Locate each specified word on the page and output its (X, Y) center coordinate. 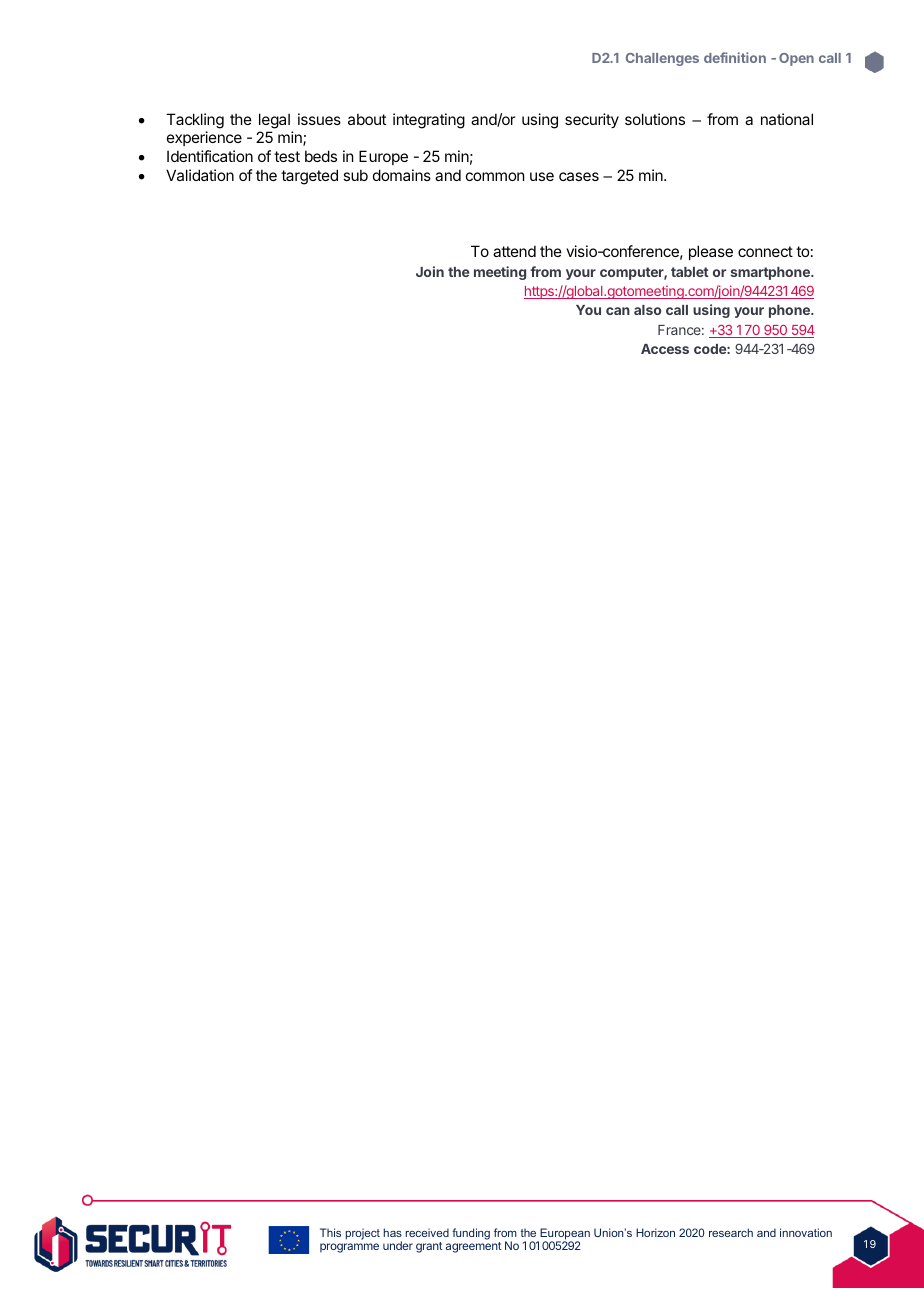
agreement (474, 1247)
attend (514, 251)
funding (471, 1234)
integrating (429, 121)
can (618, 311)
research (731, 1232)
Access (665, 349)
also (647, 310)
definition (735, 57)
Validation (200, 175)
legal (274, 122)
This (330, 1232)
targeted (309, 177)
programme (349, 1248)
